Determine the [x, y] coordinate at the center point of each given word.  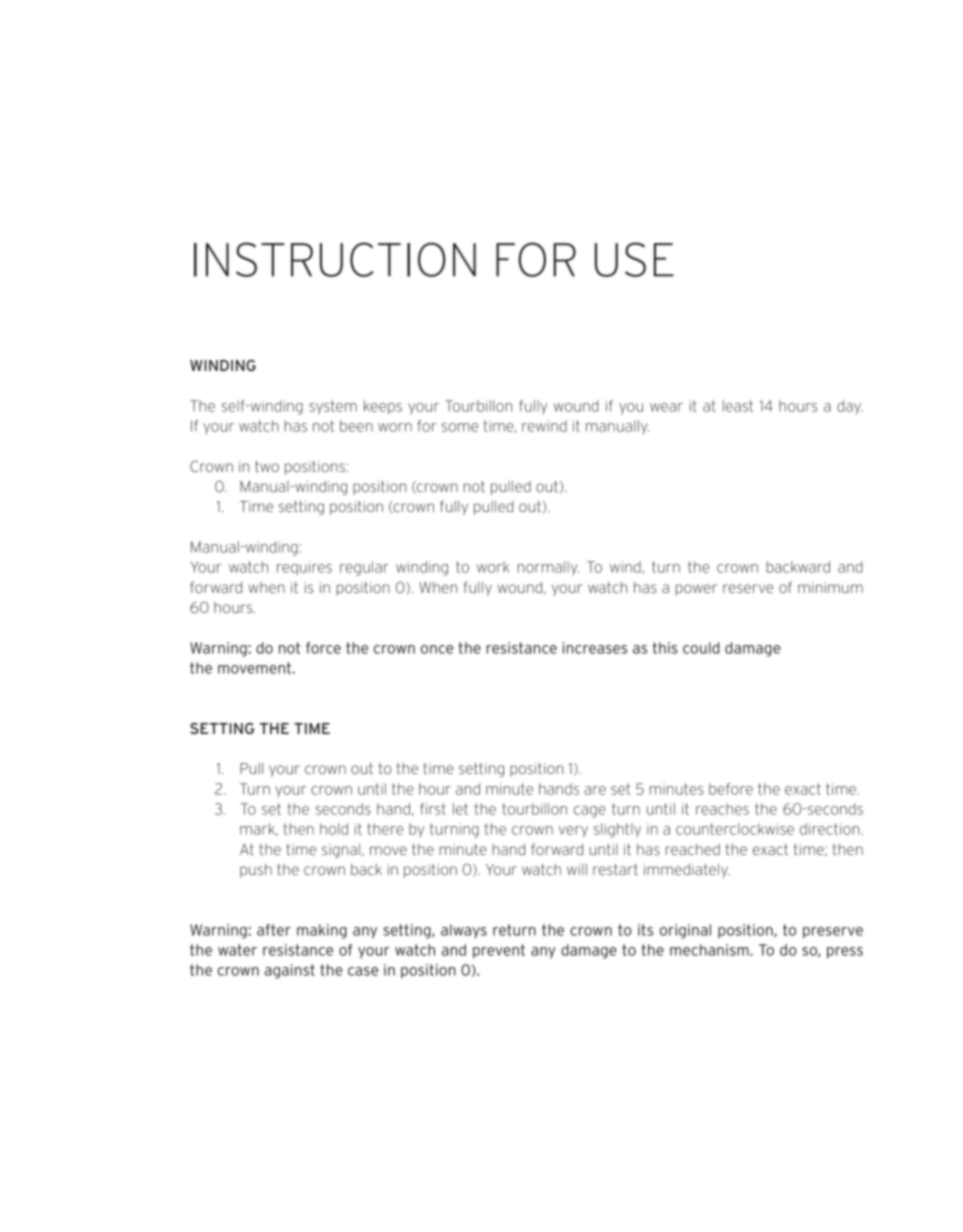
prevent [499, 951]
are [595, 790]
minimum [830, 587]
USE [634, 259]
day [850, 407]
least [738, 406]
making [322, 931]
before [731, 789]
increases [594, 648]
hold [334, 829]
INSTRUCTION [335, 259]
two [267, 466]
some [460, 427]
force [323, 648]
